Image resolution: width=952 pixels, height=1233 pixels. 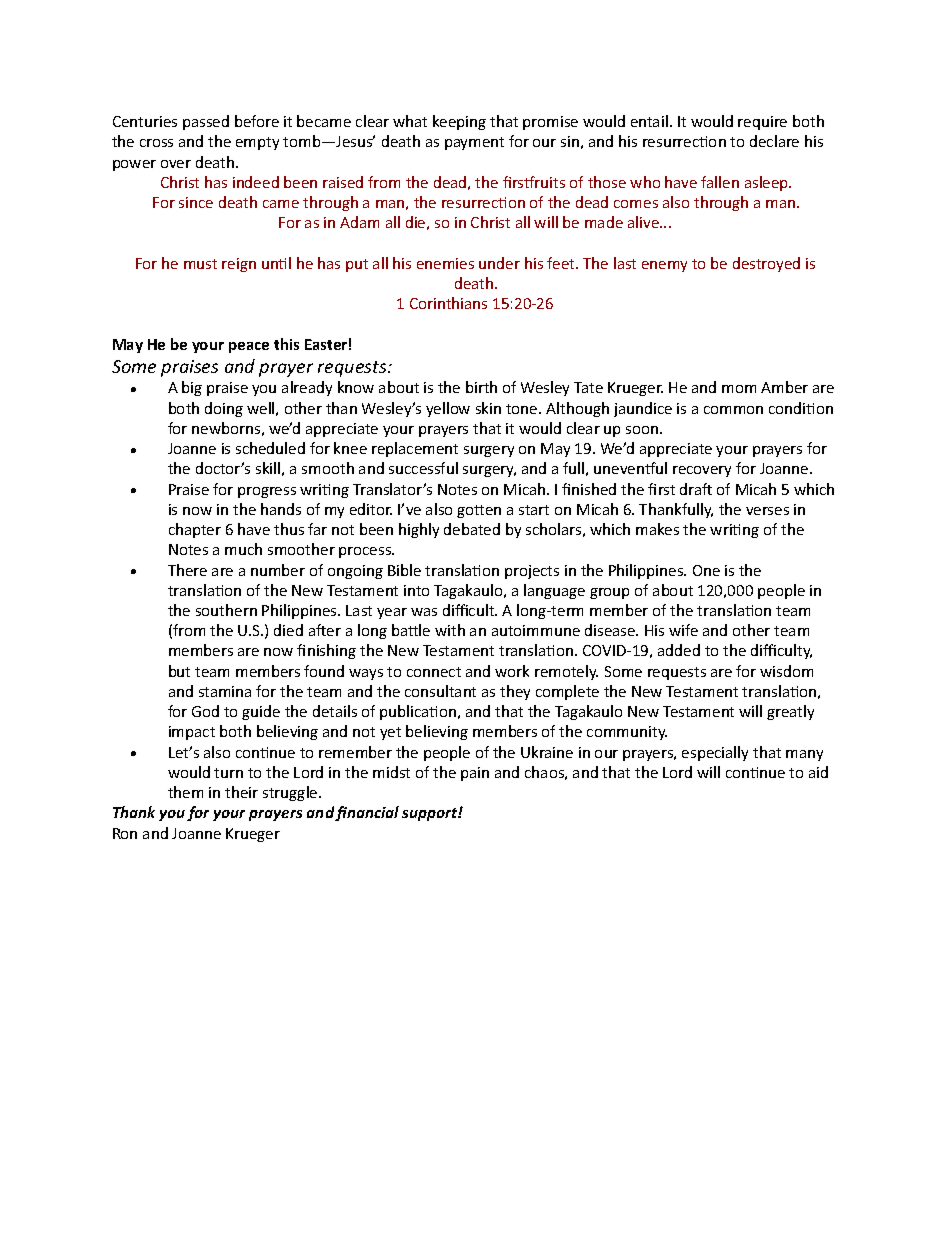 I want to click on progress, so click(x=267, y=492).
